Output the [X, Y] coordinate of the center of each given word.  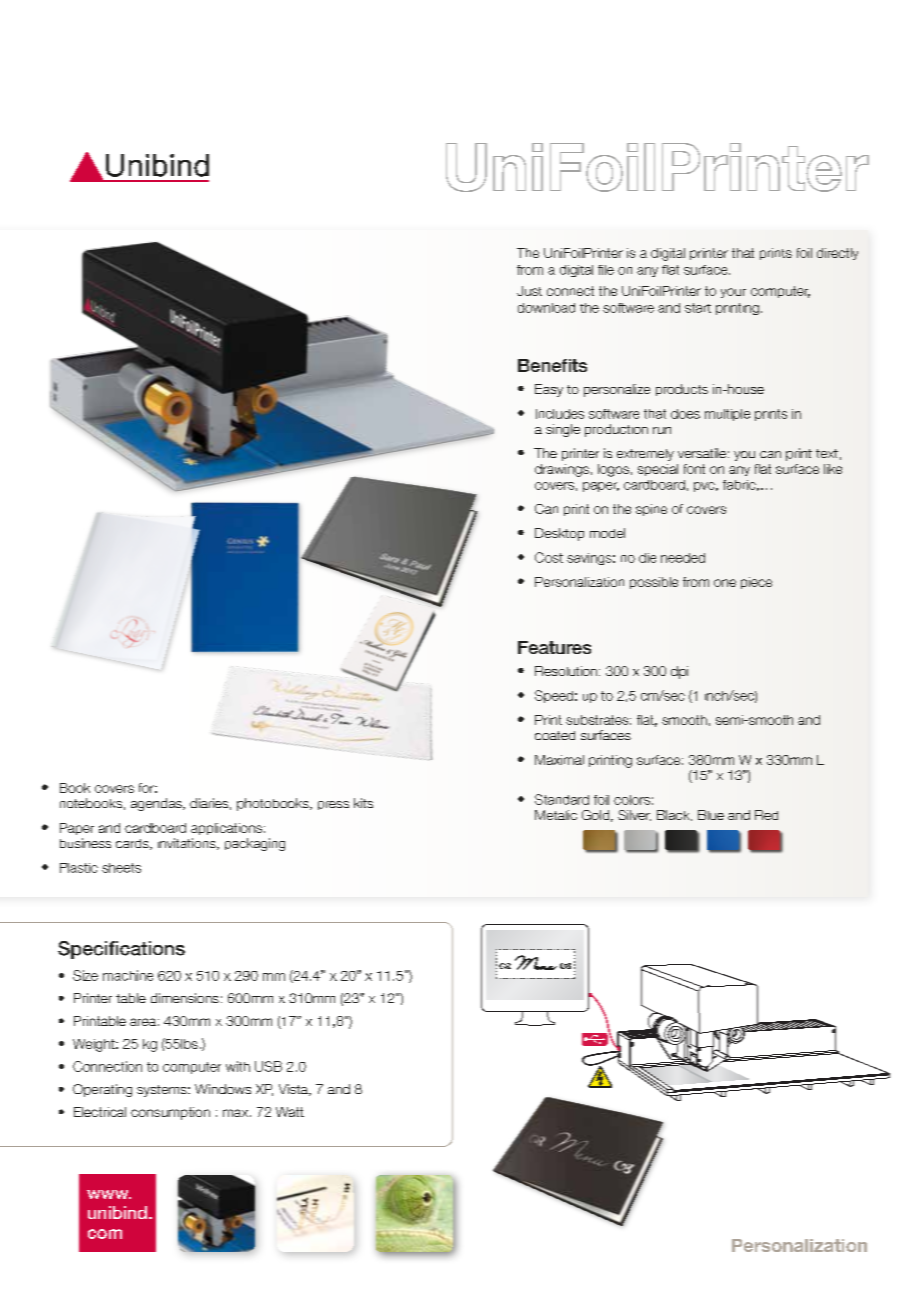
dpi [679, 672]
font [694, 469]
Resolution [566, 671]
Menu [536, 962]
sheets [121, 868]
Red [766, 815]
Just [529, 291]
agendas [157, 804]
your [733, 293]
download [546, 308]
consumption [170, 1113]
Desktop [559, 534]
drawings [562, 470]
